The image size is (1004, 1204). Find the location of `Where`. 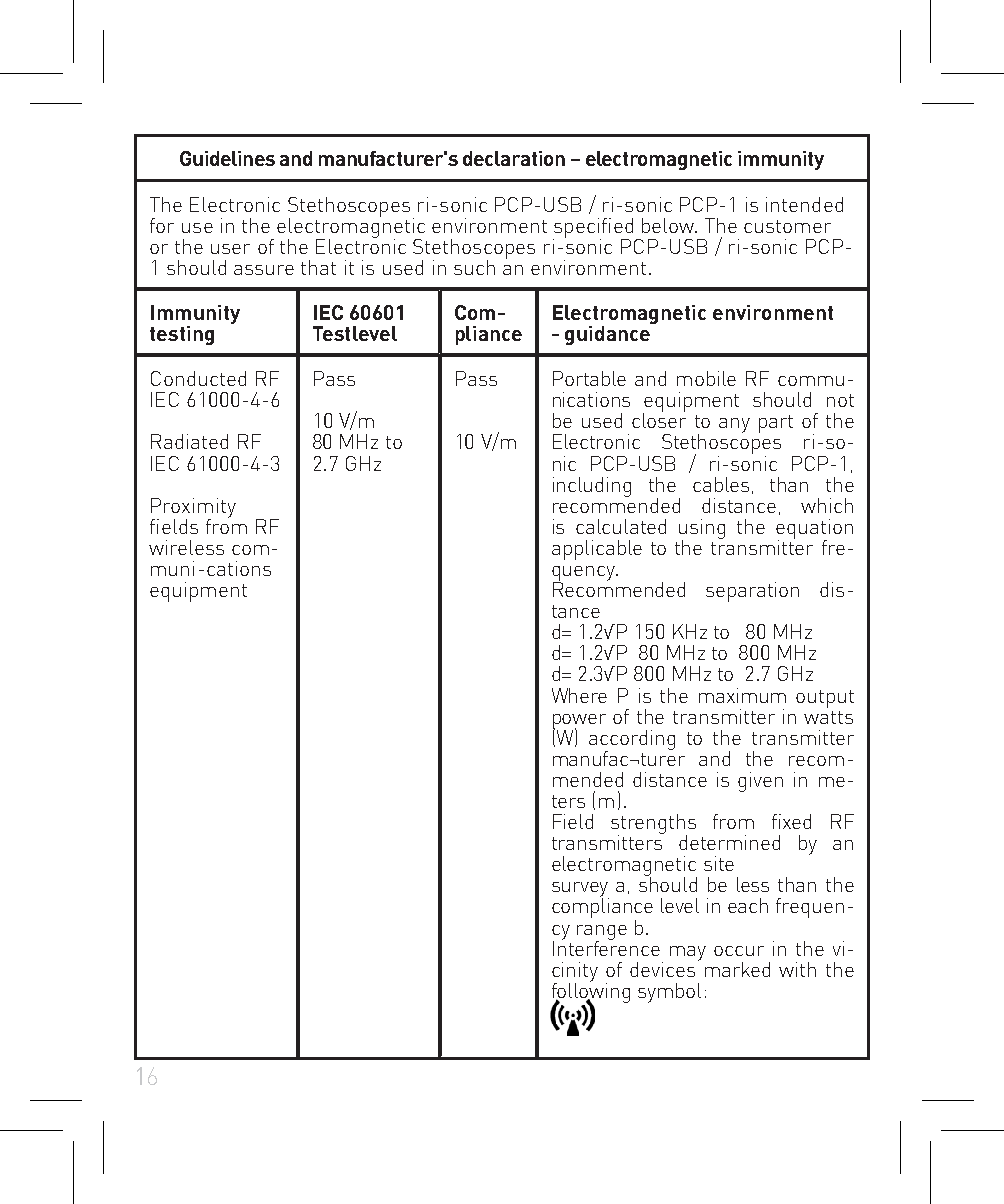

Where is located at coordinates (579, 695).
